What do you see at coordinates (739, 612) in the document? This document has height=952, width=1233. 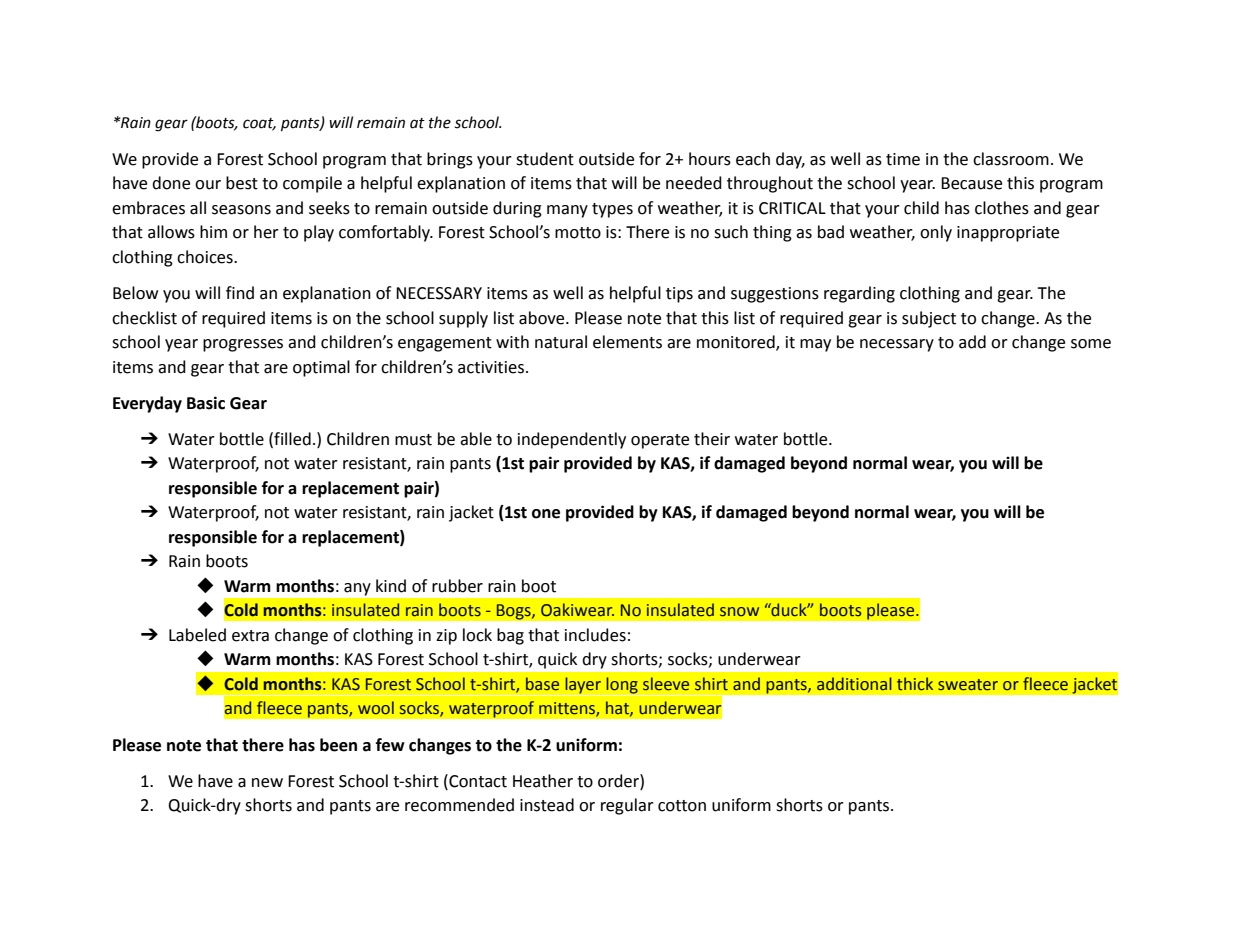 I see `snow` at bounding box center [739, 612].
